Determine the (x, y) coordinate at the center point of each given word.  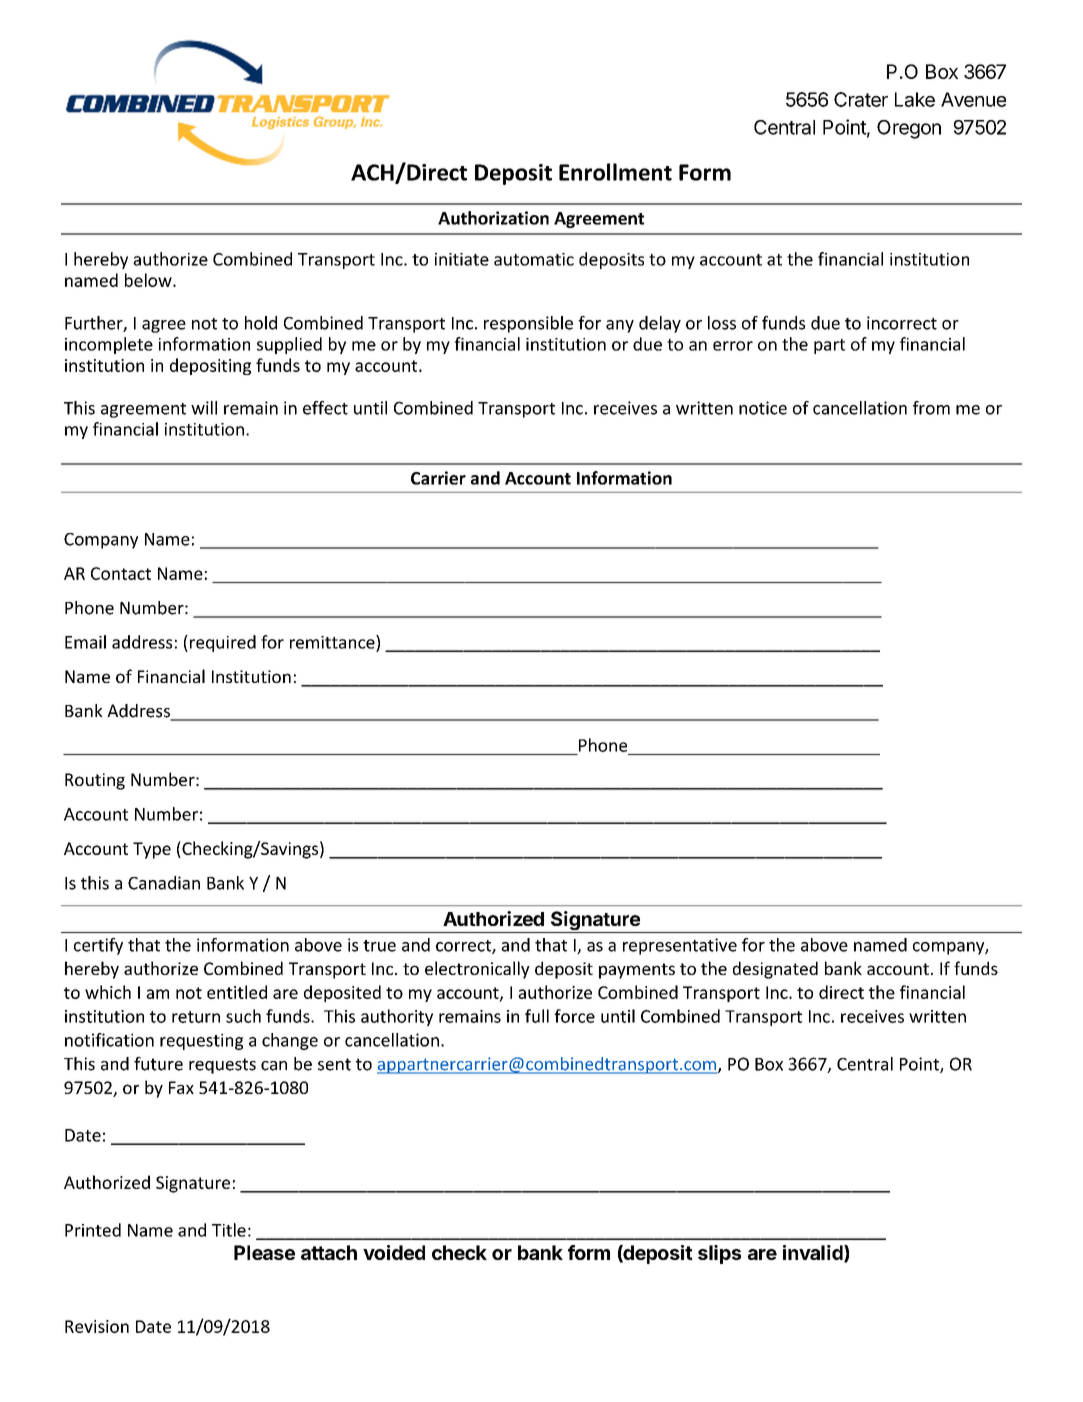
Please (264, 1252)
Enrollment (615, 172)
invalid (814, 1254)
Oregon (909, 129)
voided (394, 1252)
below (149, 280)
